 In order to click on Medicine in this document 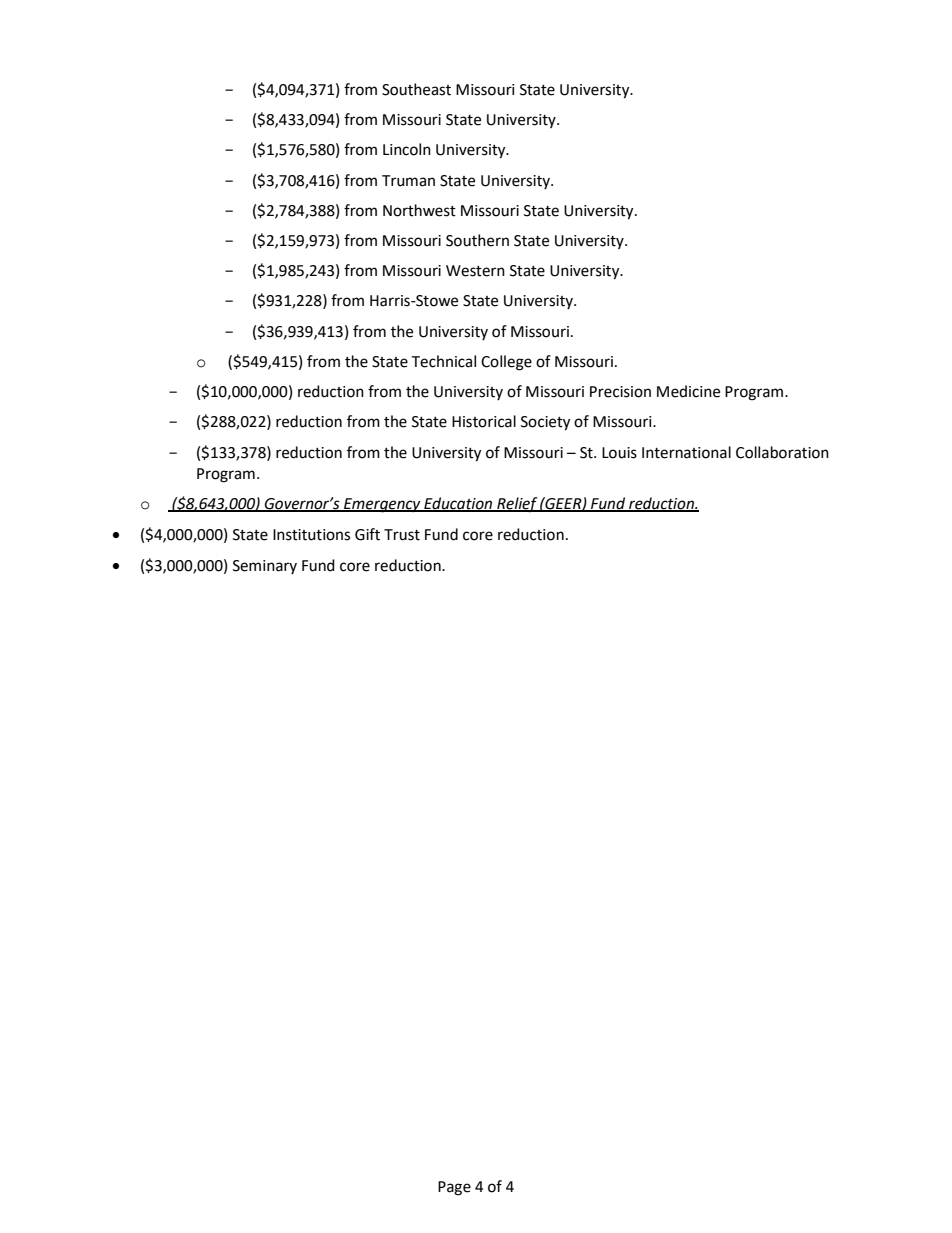, I will do `click(688, 391)`.
